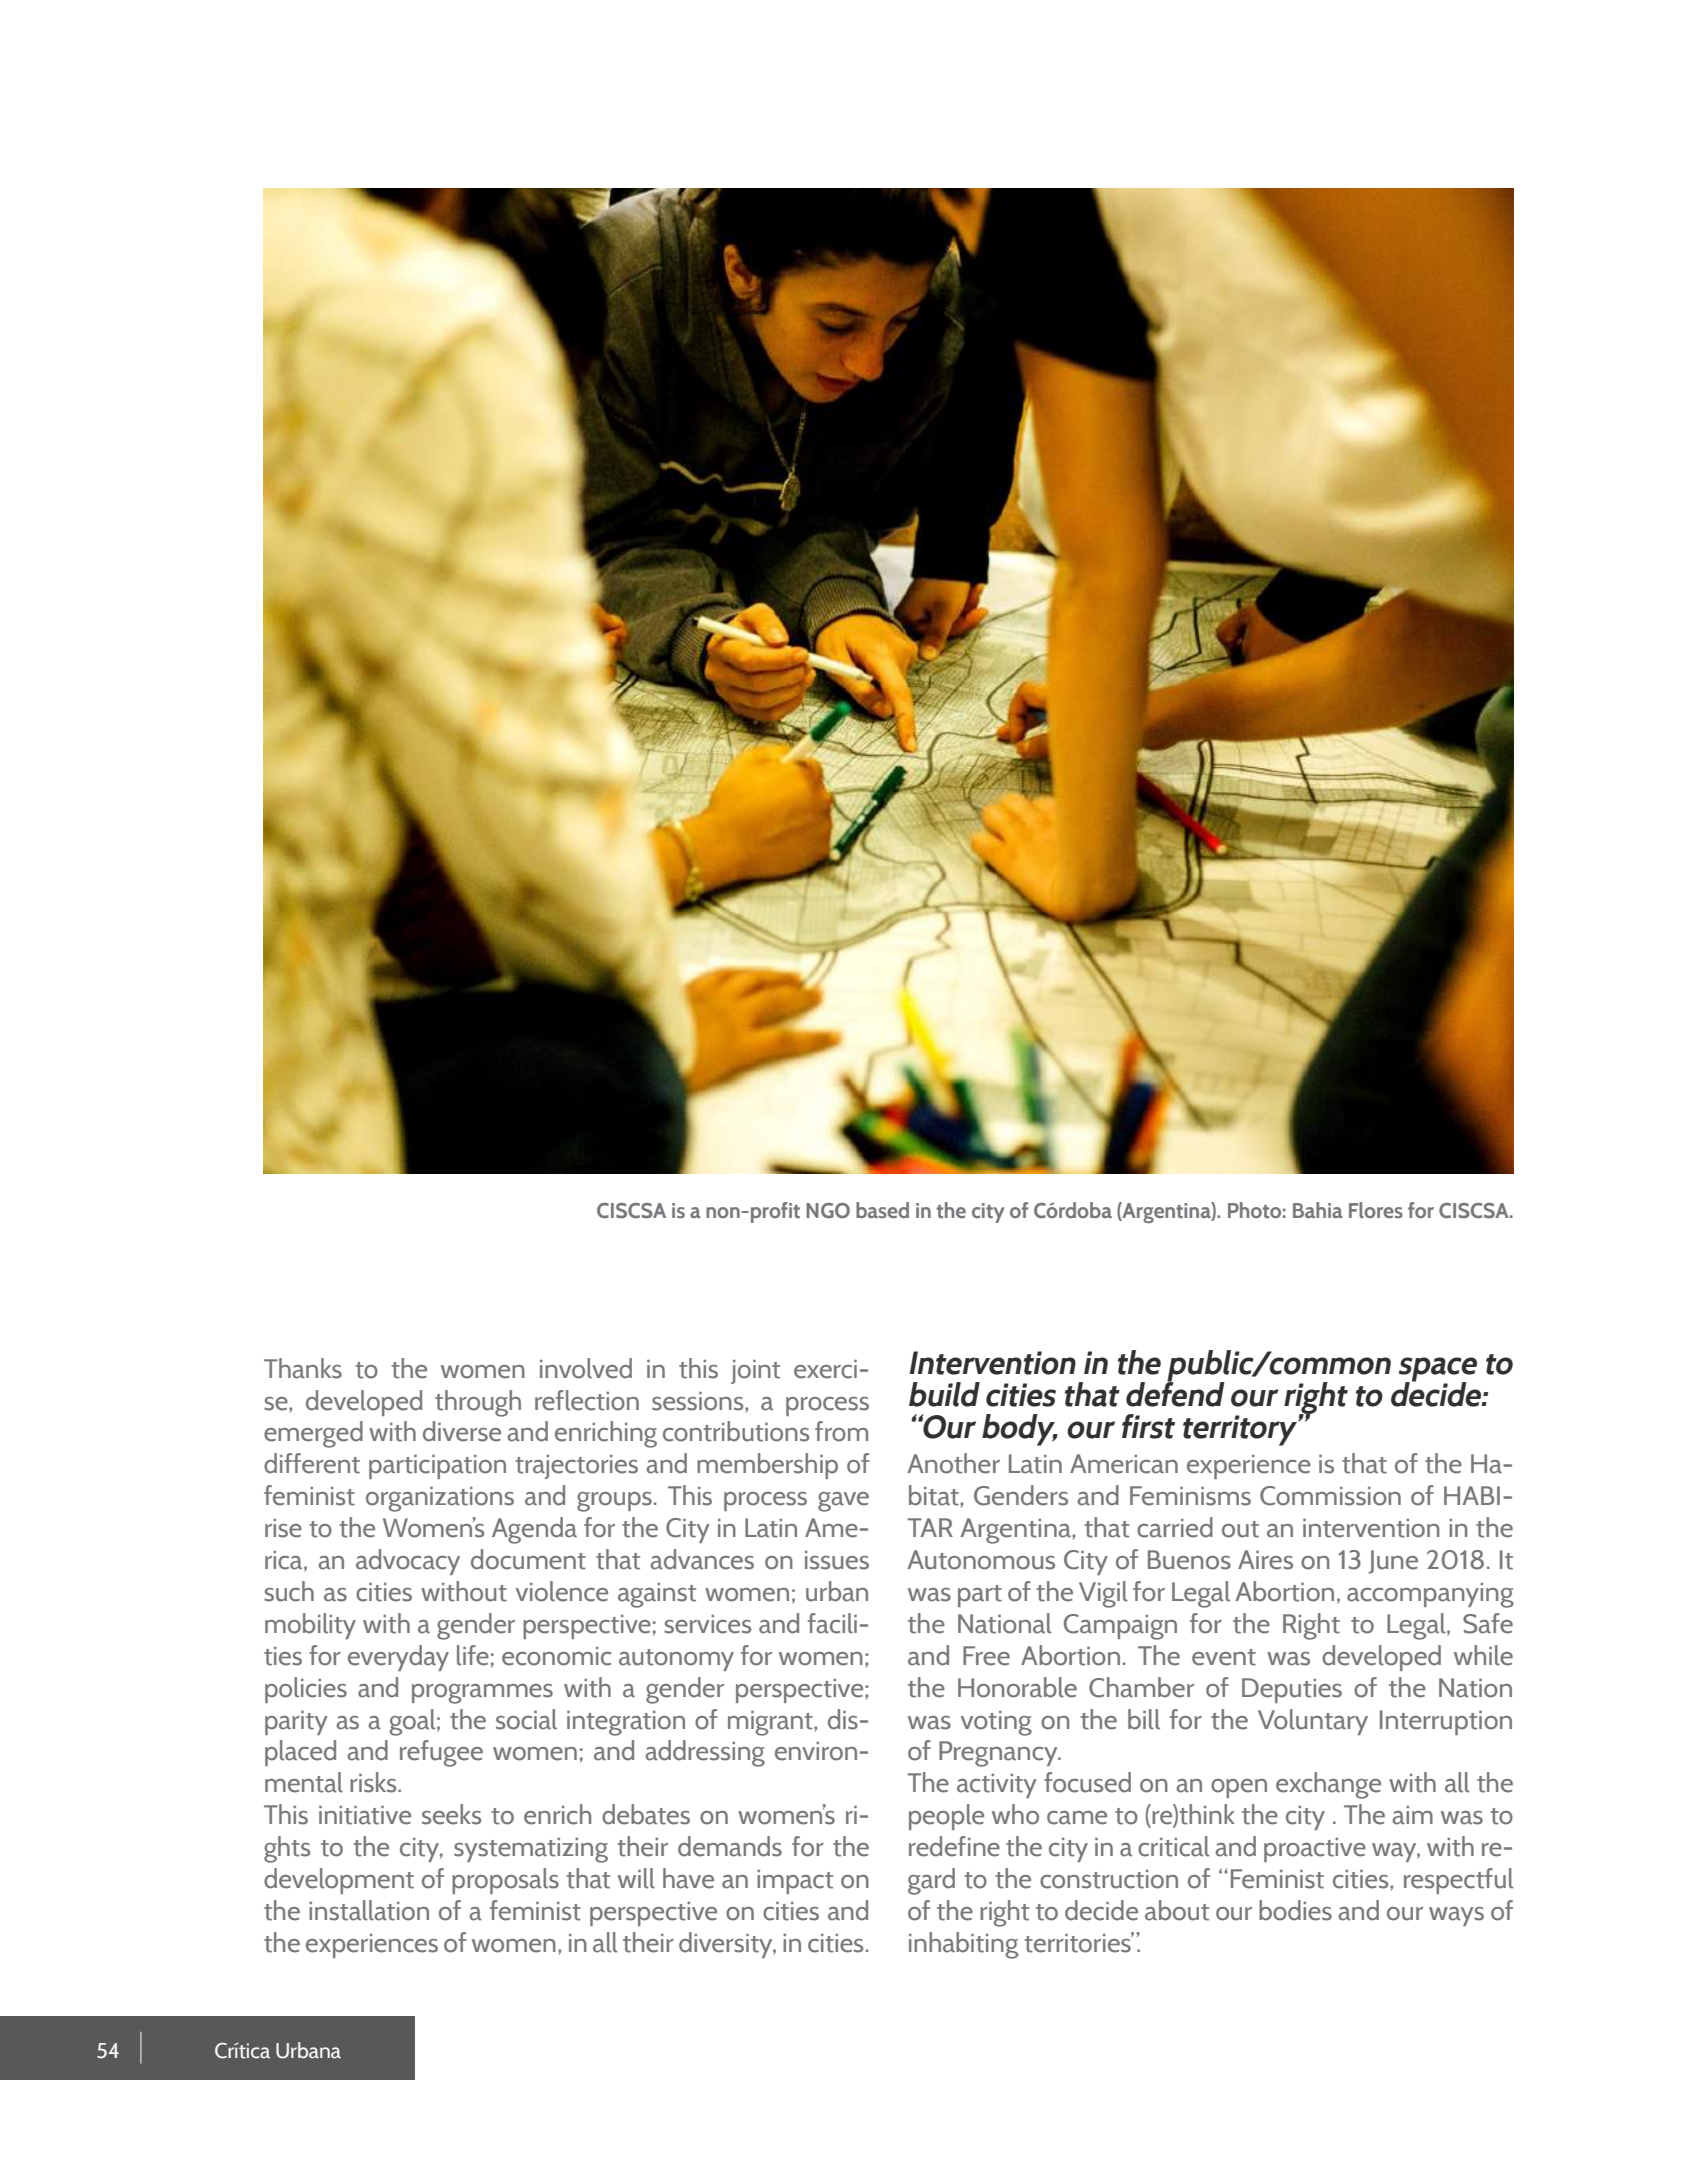  Describe the element at coordinates (408, 1562) in the screenshot. I see `advocacy` at that location.
